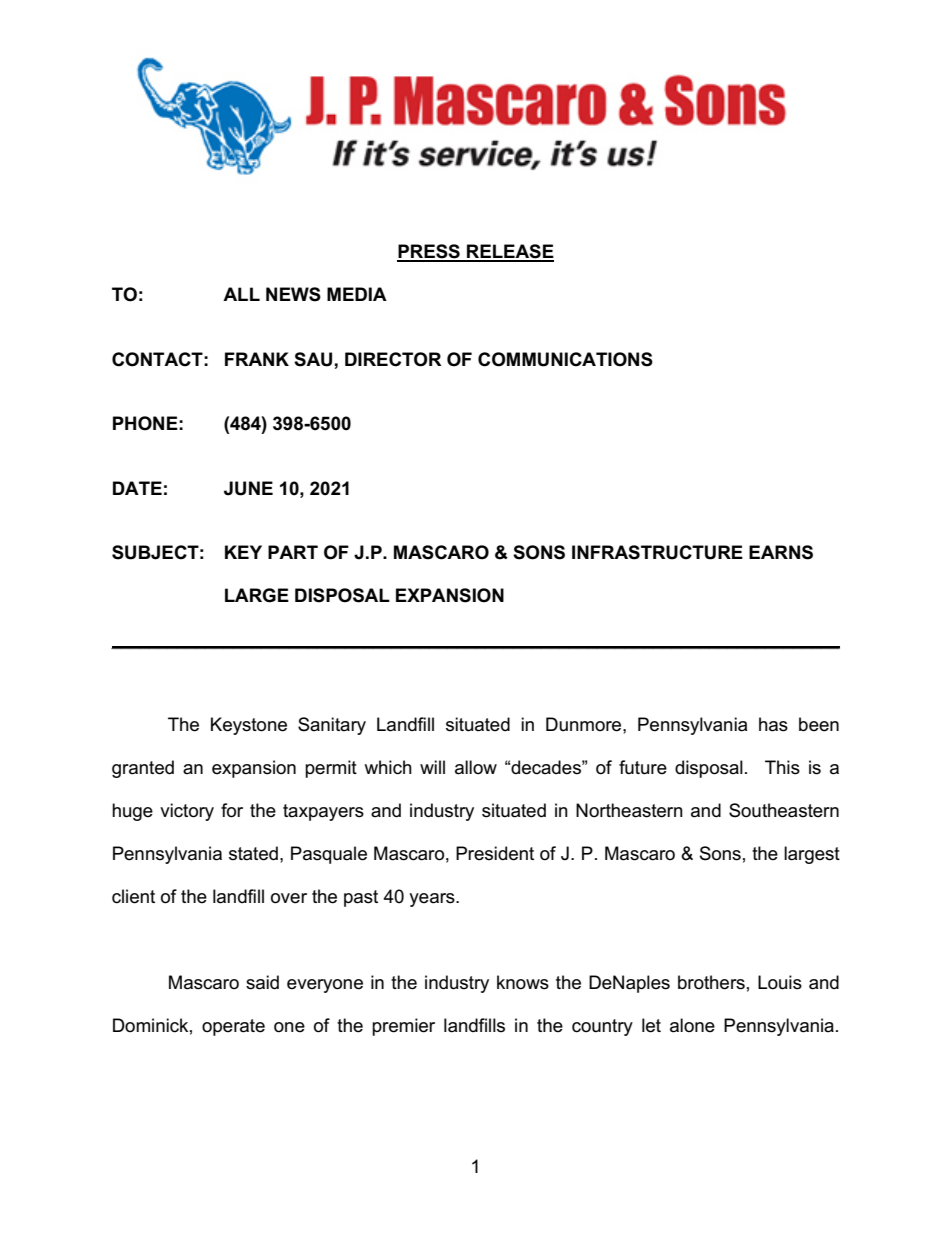 The image size is (952, 1233). I want to click on stated, so click(253, 853).
